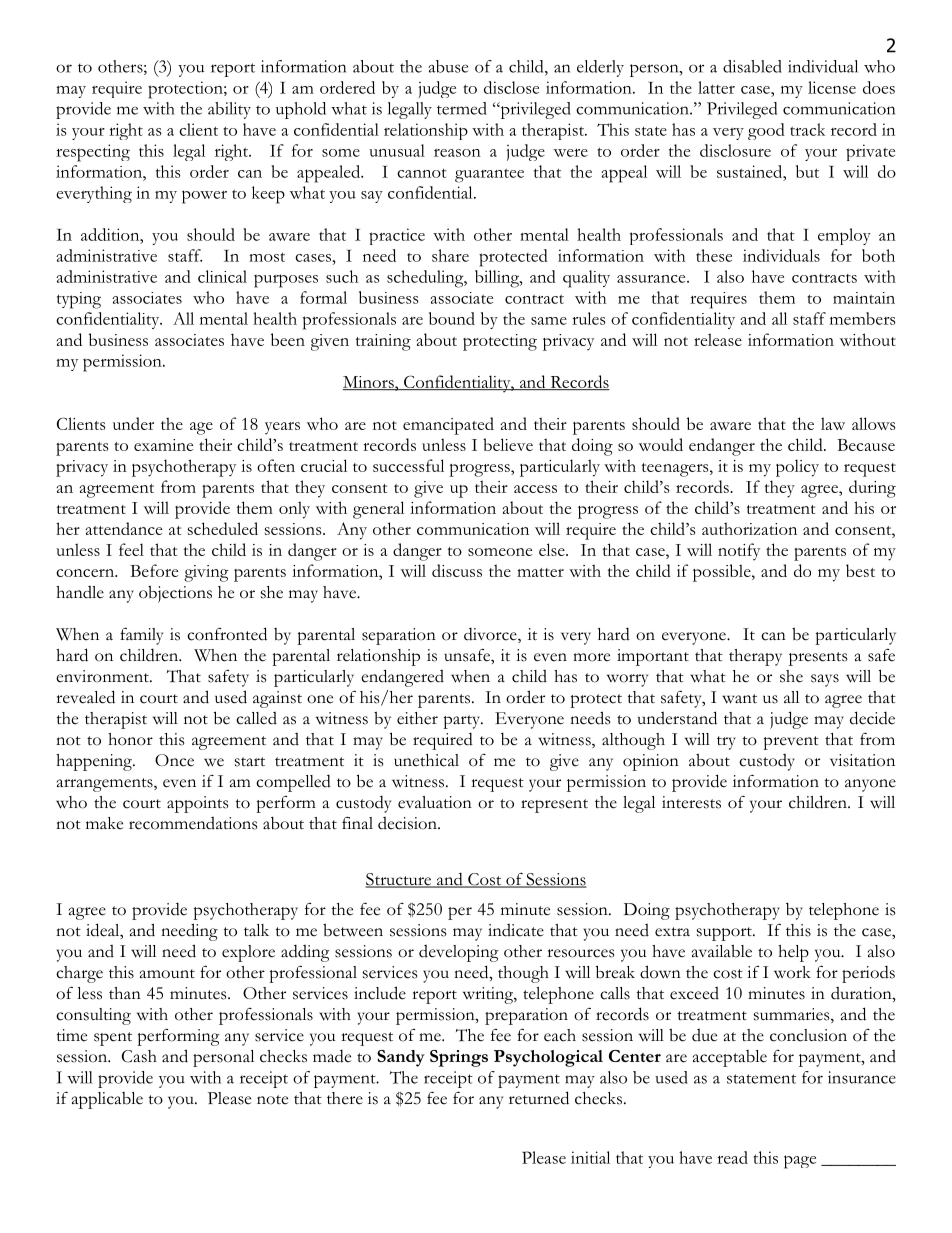 The image size is (952, 1233). What do you see at coordinates (175, 594) in the screenshot?
I see `objections` at bounding box center [175, 594].
